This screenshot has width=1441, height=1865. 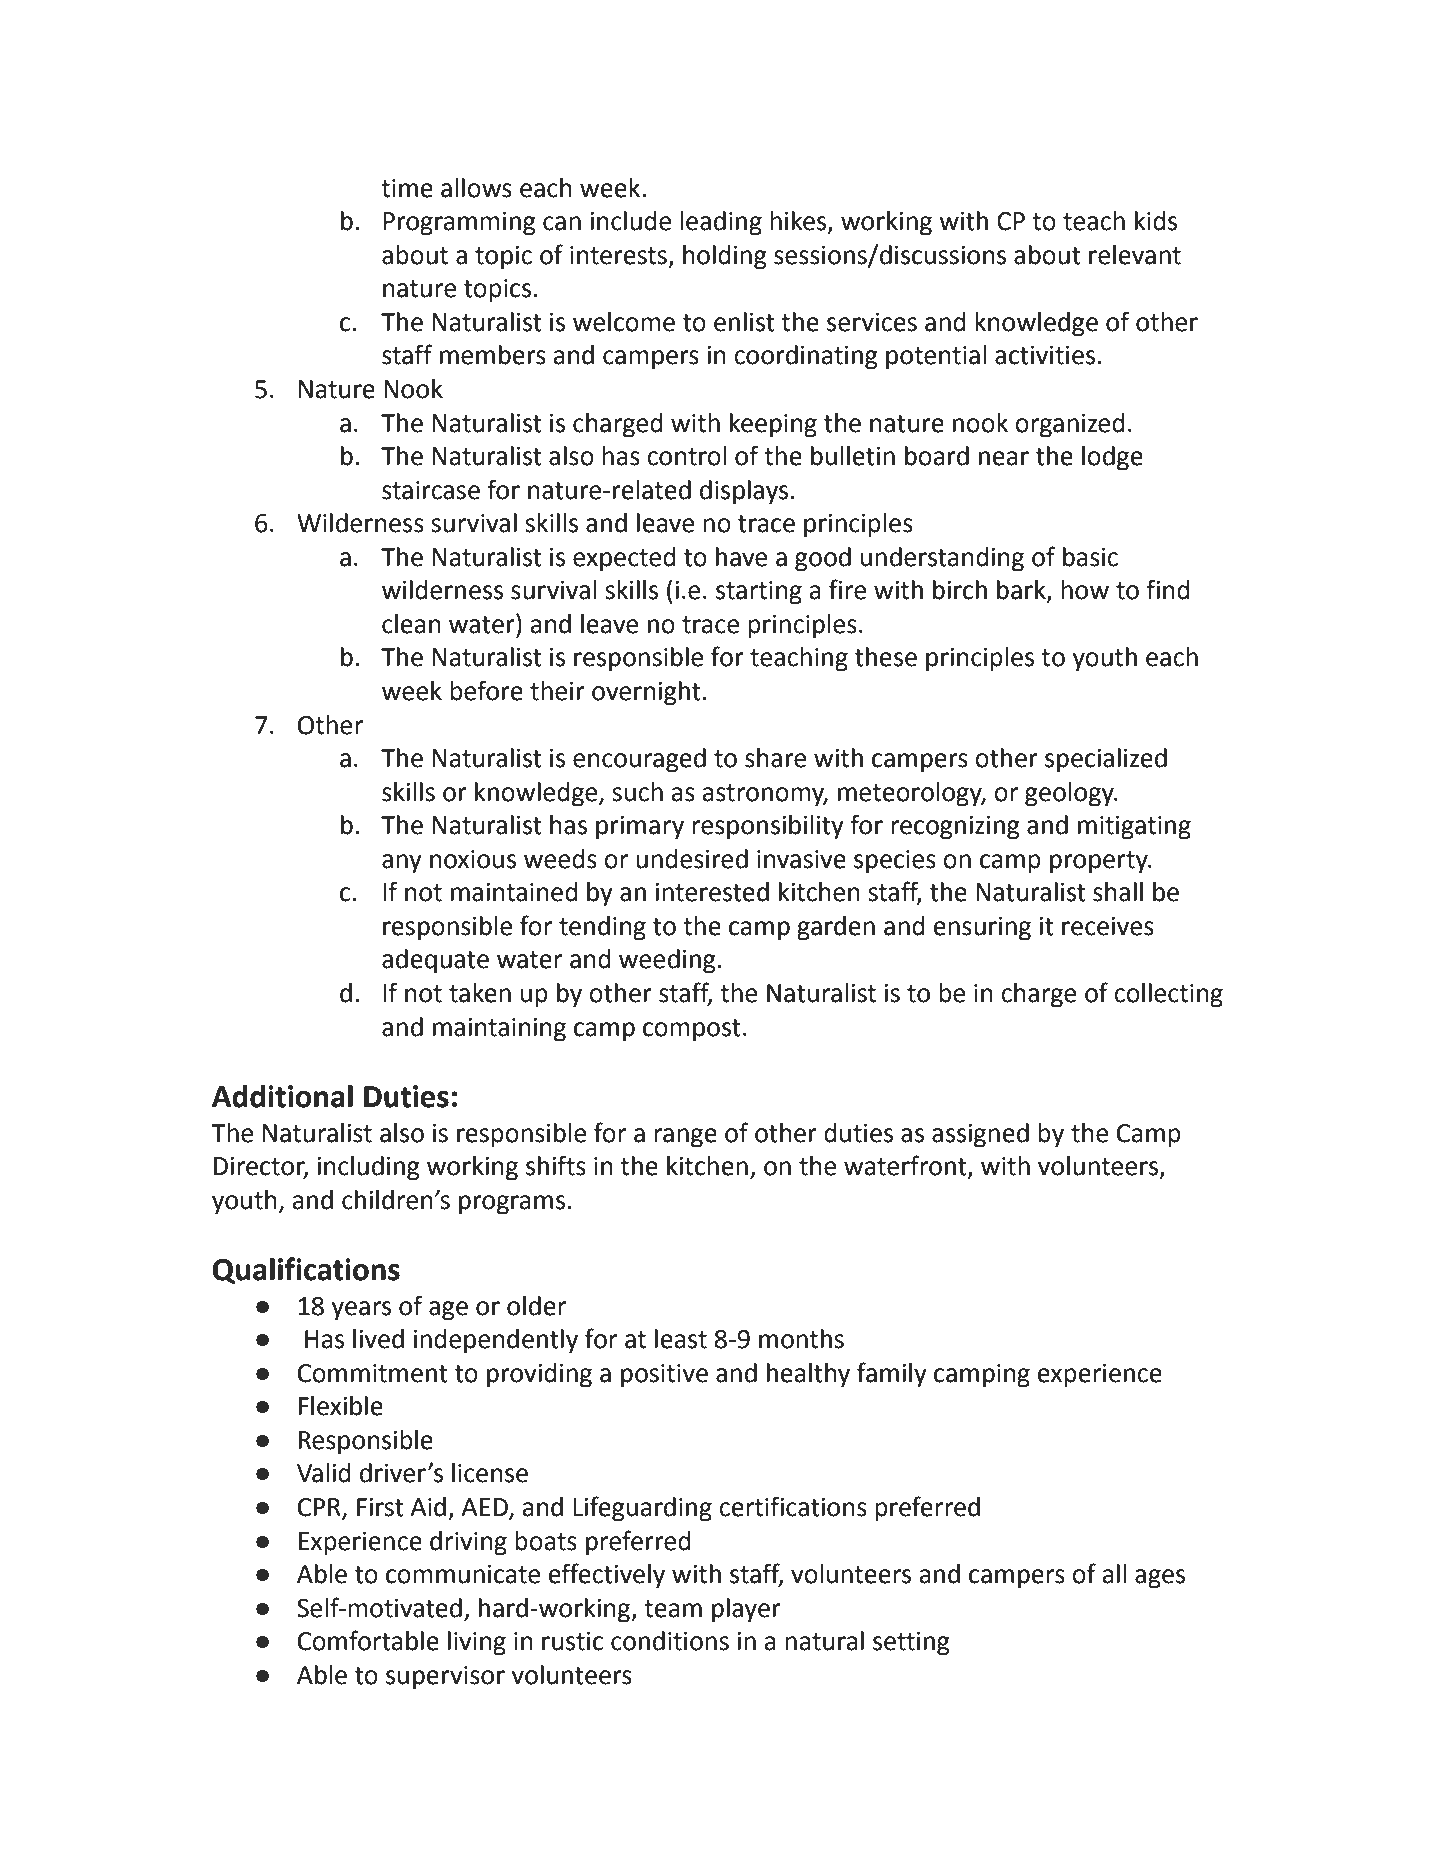 I want to click on supervisor, so click(x=445, y=1678).
